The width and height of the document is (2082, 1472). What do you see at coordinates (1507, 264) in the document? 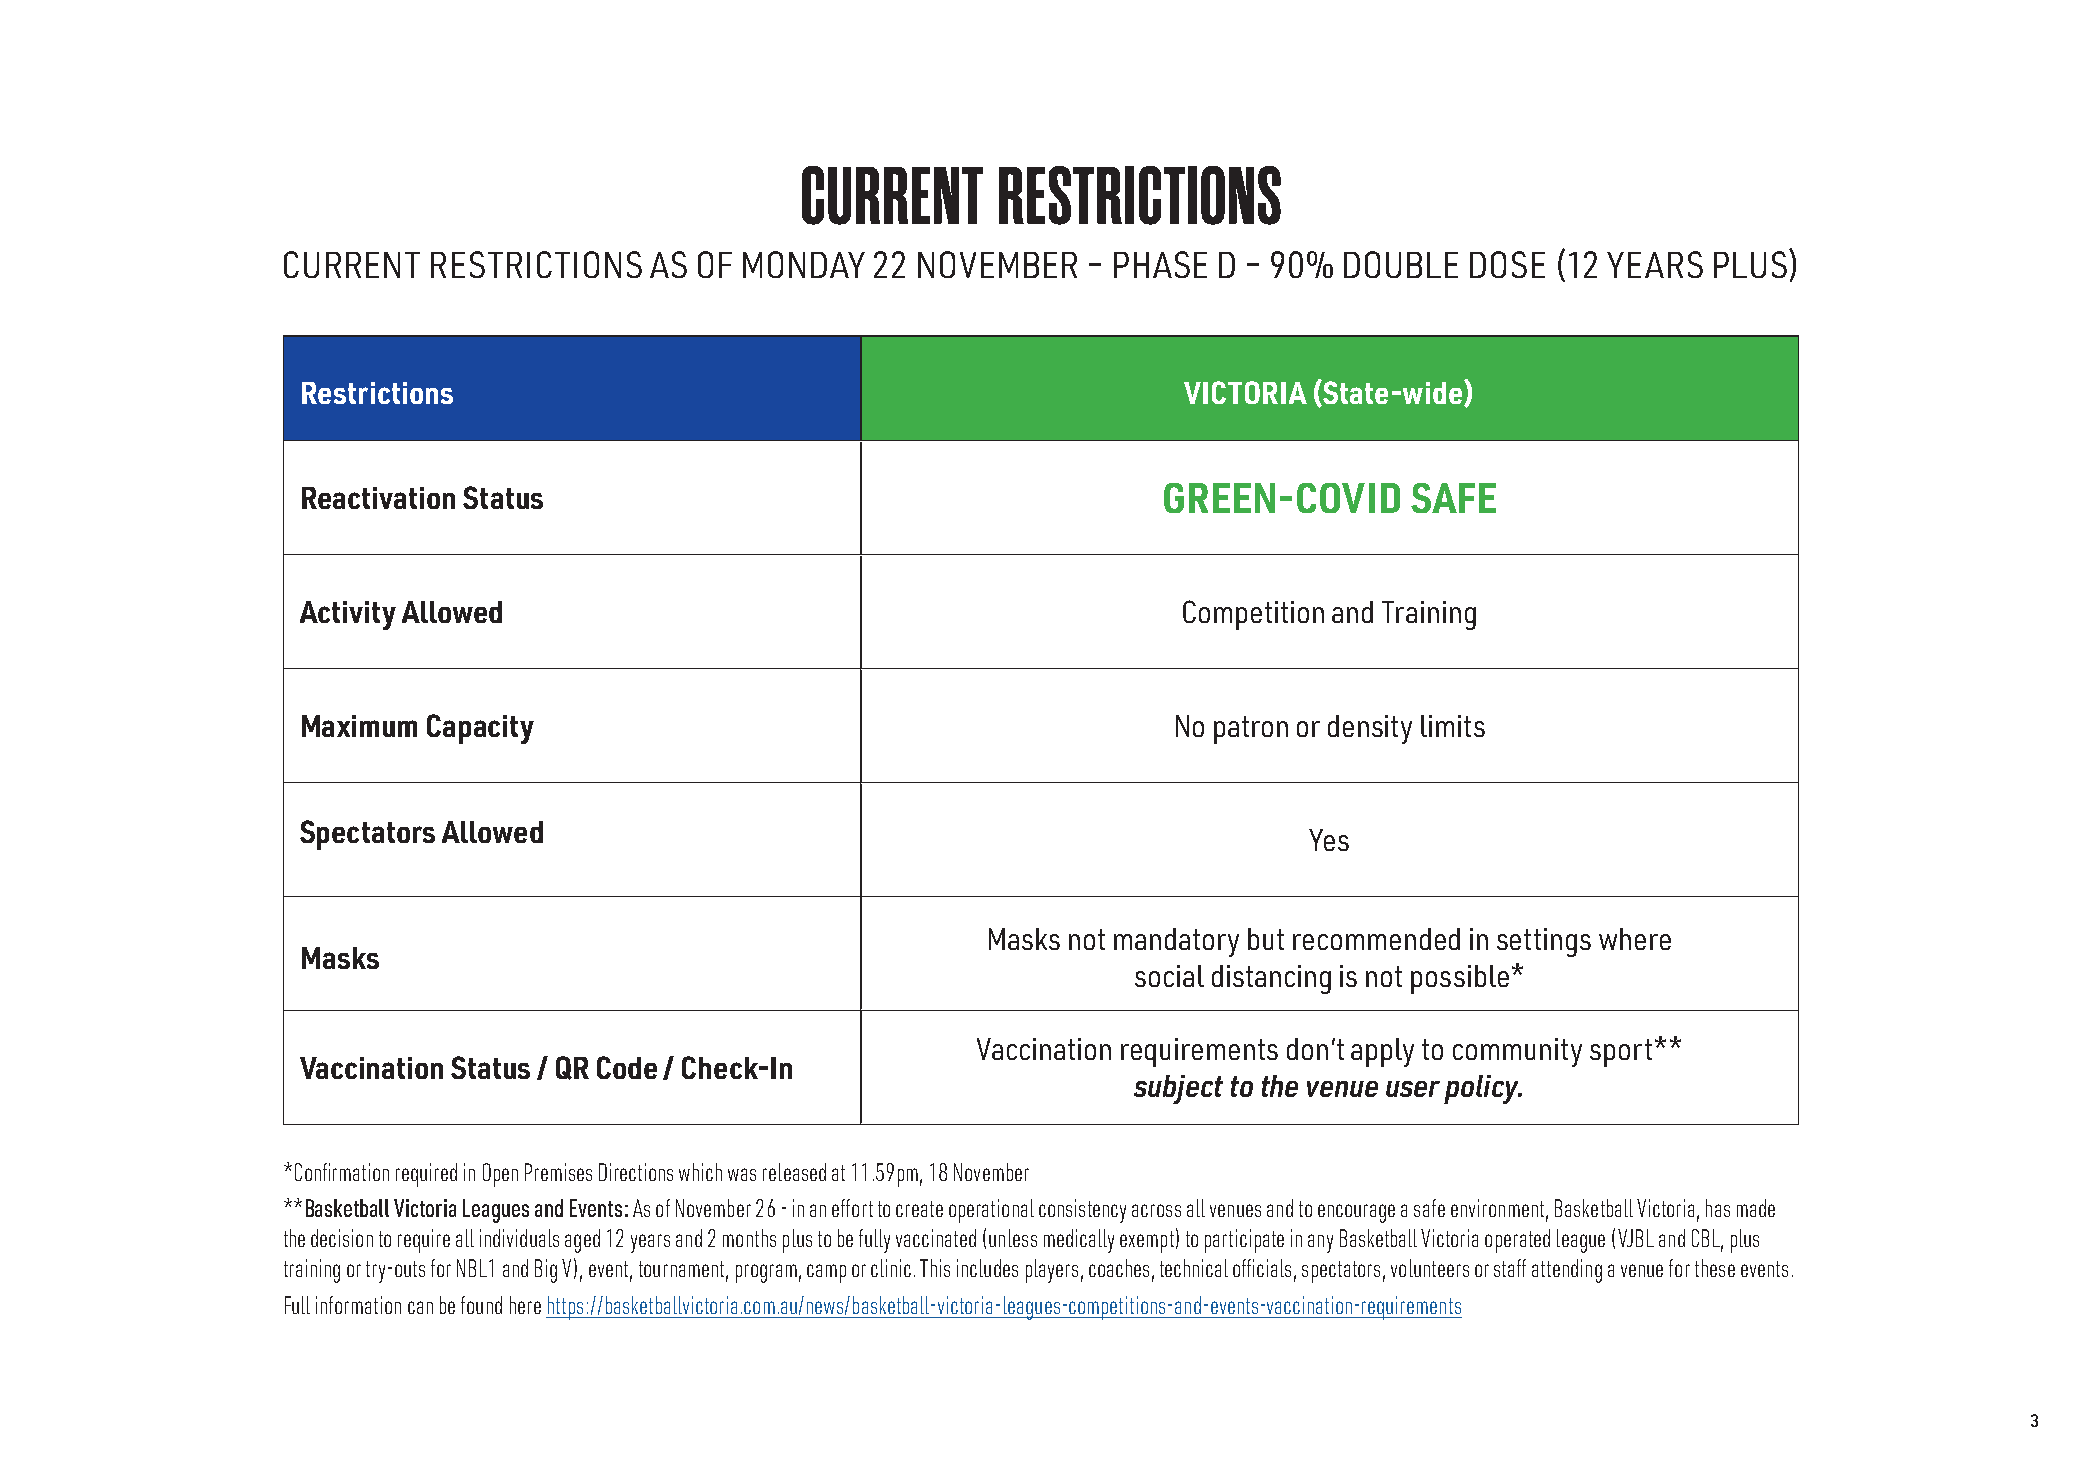
I see `DOSE` at bounding box center [1507, 264].
